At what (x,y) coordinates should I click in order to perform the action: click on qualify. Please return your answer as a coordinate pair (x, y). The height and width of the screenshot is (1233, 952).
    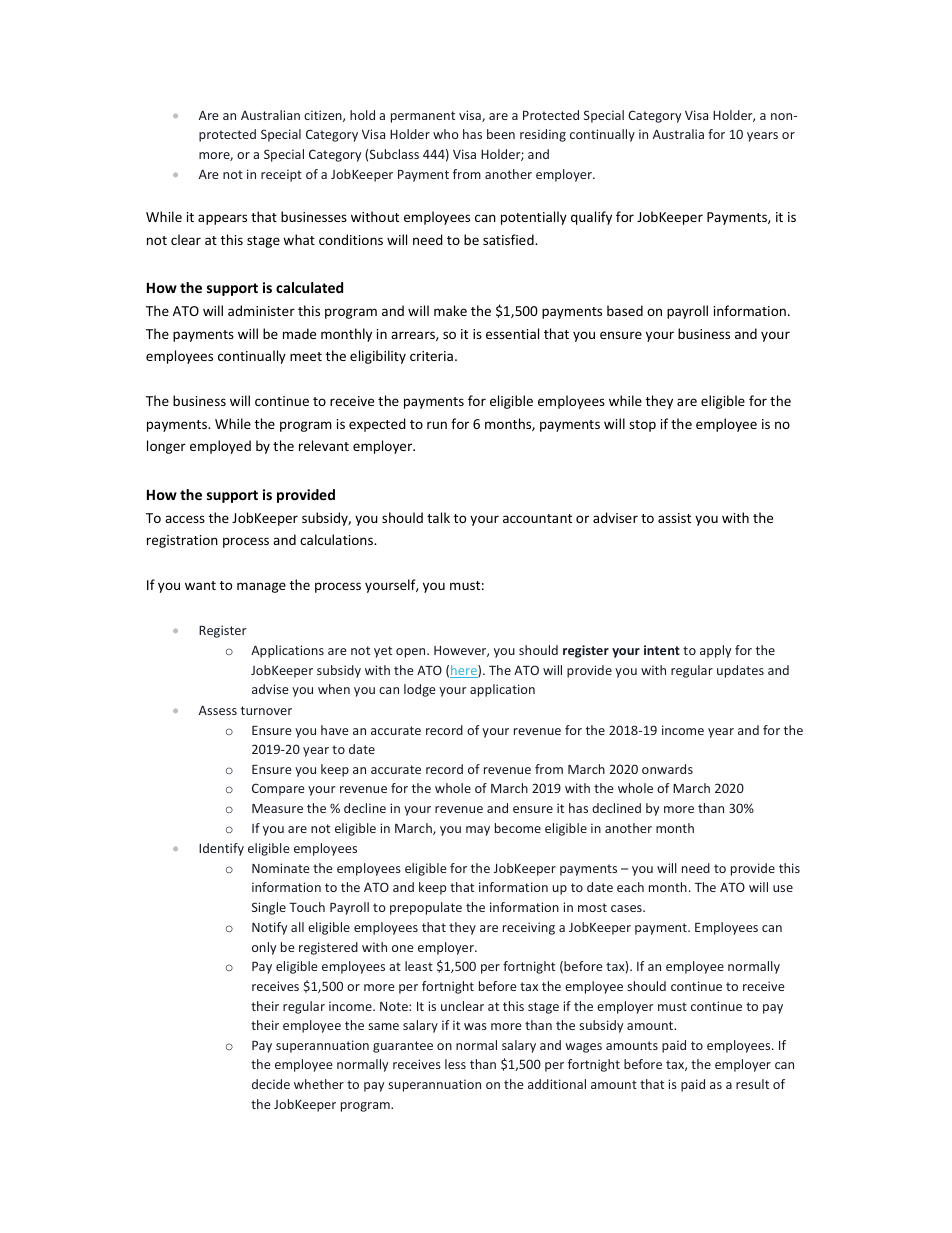
    Looking at the image, I should click on (591, 218).
